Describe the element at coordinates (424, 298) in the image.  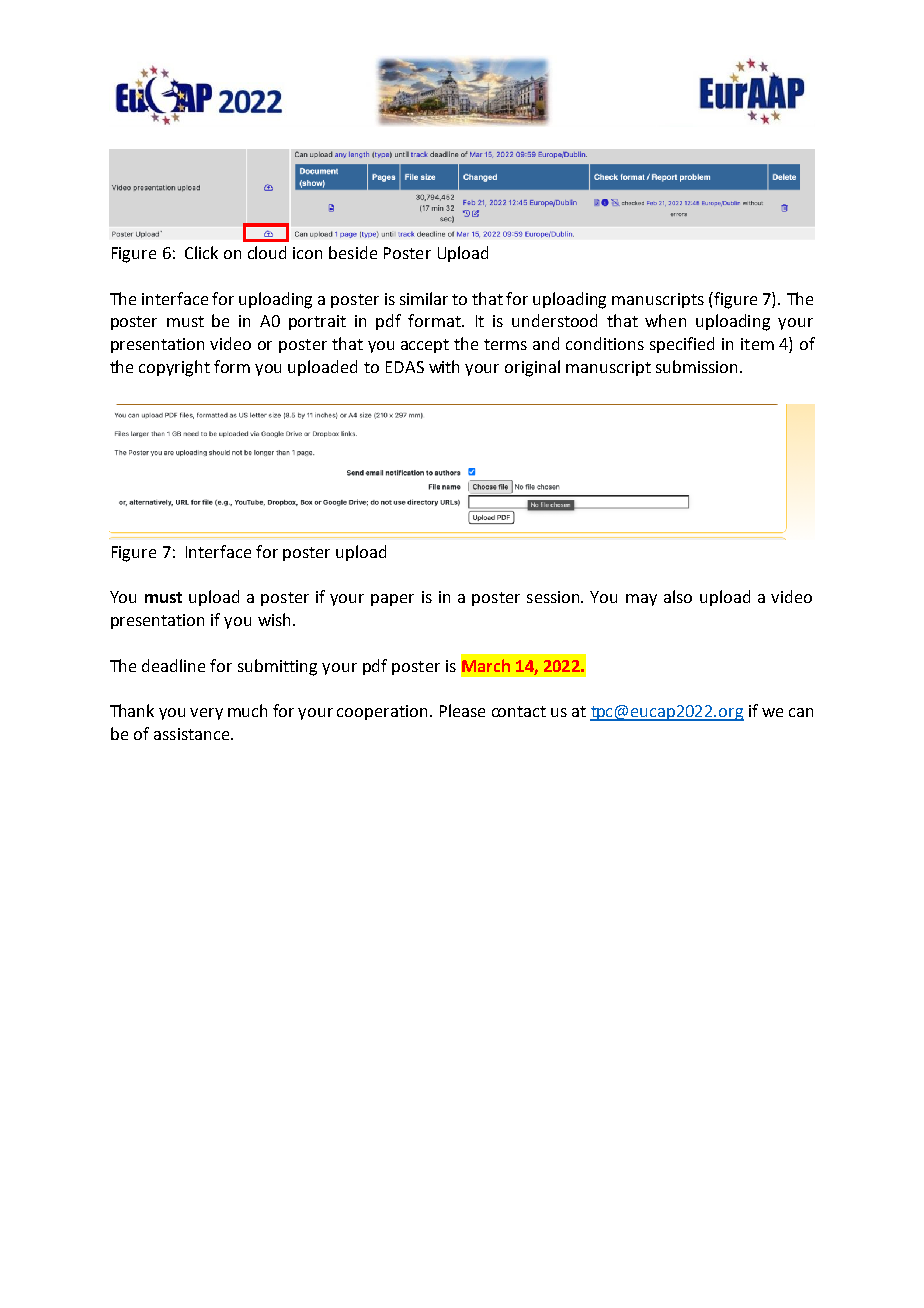
I see `similar` at that location.
